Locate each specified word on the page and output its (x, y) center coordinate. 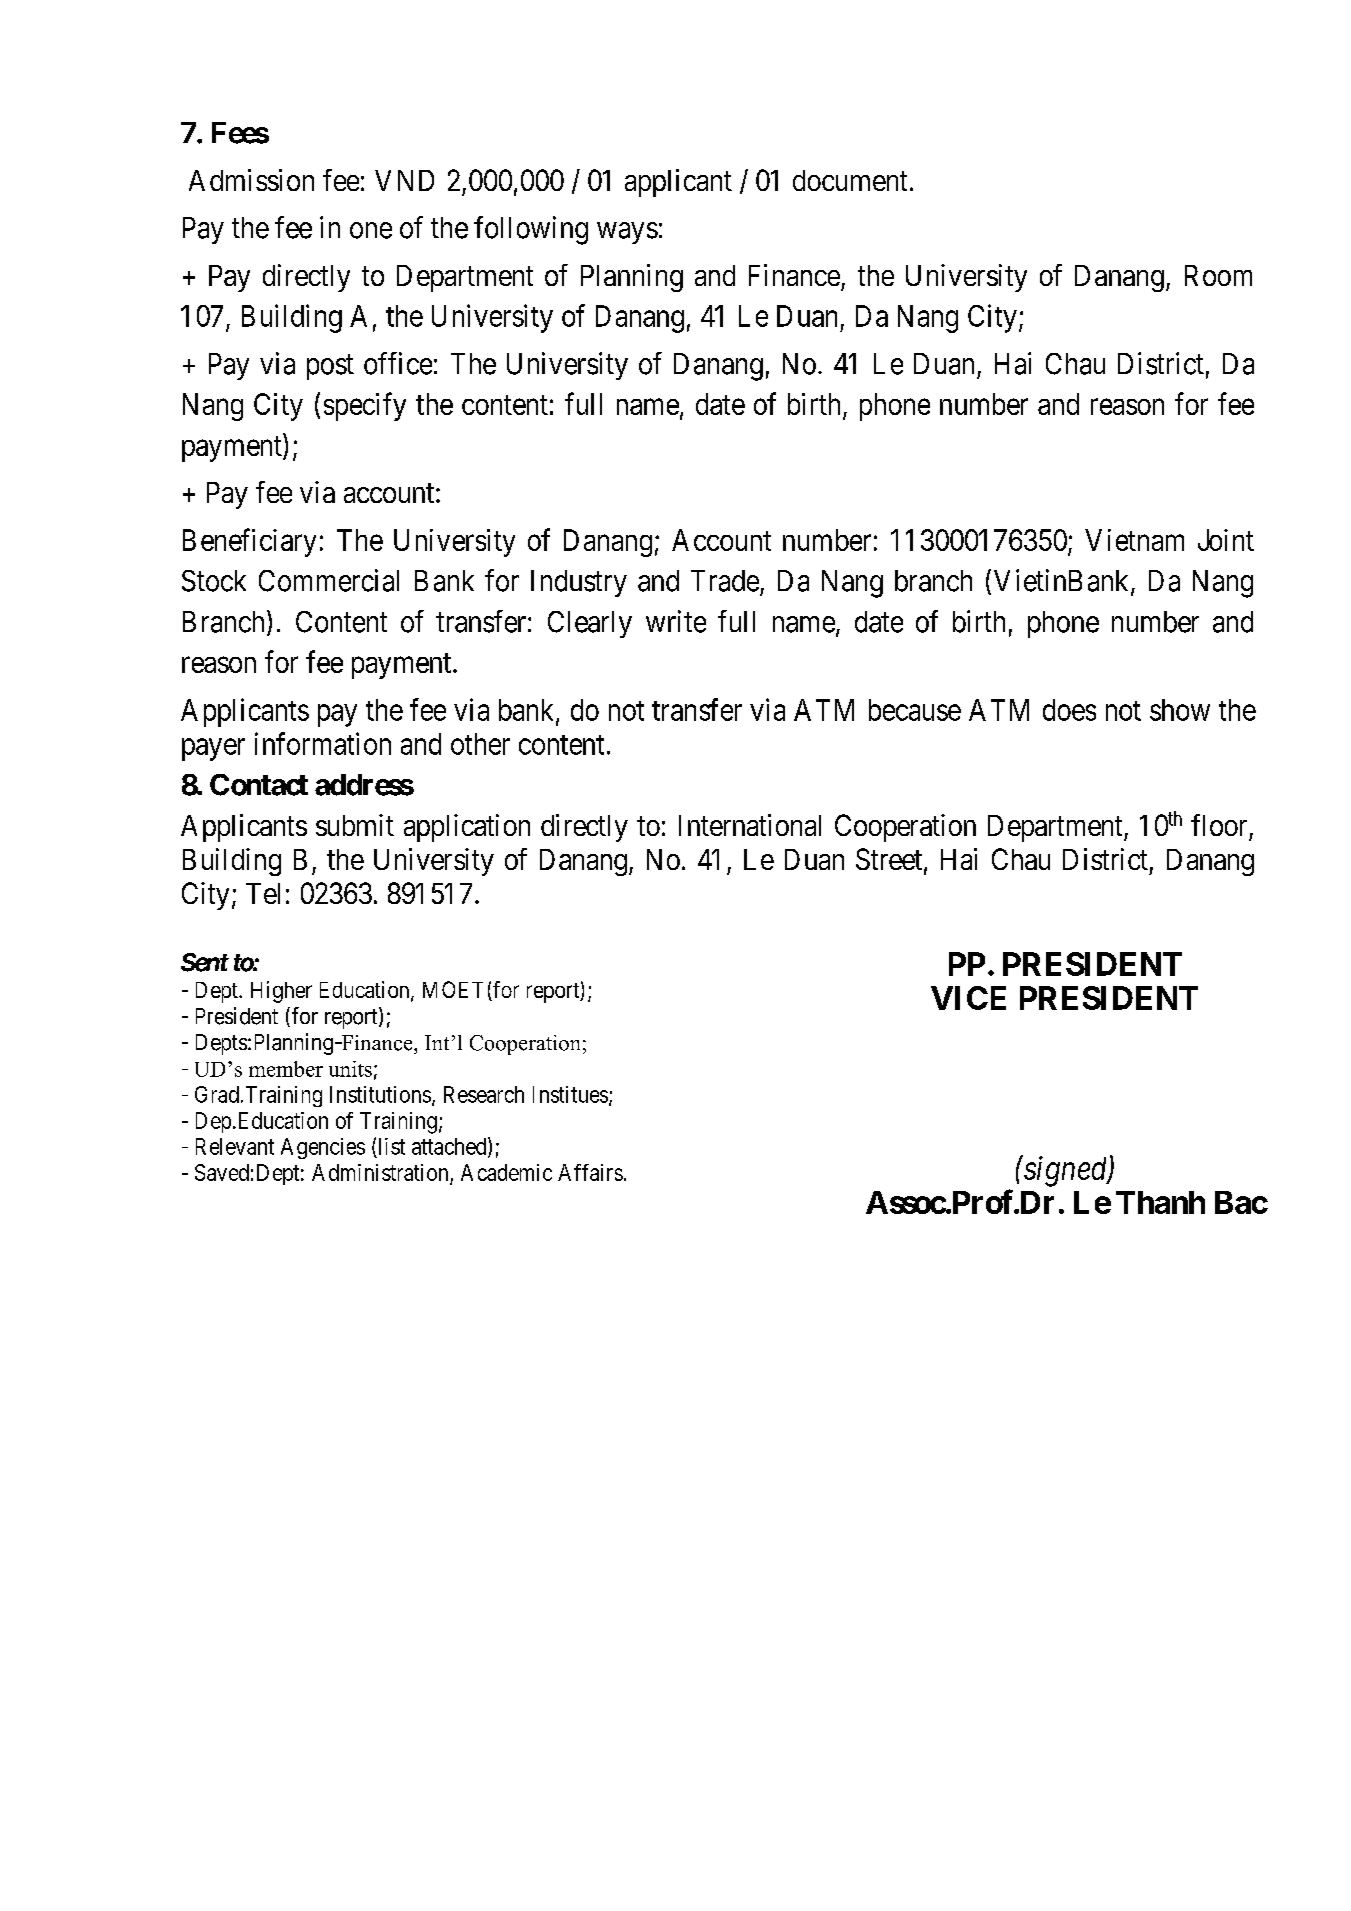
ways (627, 233)
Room (1218, 275)
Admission (251, 180)
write (676, 621)
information (323, 743)
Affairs (590, 1172)
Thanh (1160, 1202)
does (1069, 710)
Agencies (323, 1148)
